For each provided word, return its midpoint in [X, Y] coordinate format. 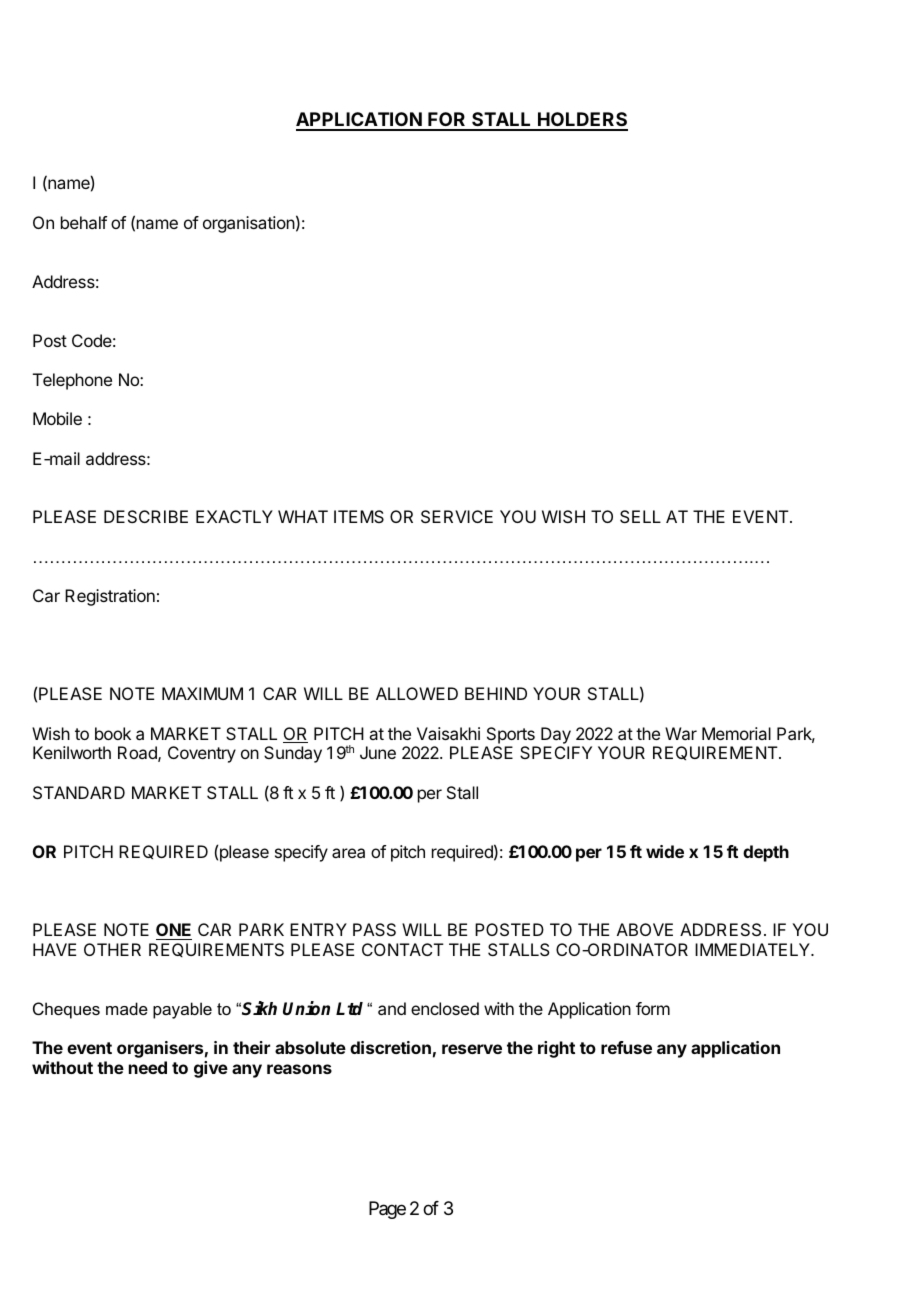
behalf [84, 222]
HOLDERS [582, 121]
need [148, 1067]
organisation [249, 224]
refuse [626, 1047]
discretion [390, 1047]
